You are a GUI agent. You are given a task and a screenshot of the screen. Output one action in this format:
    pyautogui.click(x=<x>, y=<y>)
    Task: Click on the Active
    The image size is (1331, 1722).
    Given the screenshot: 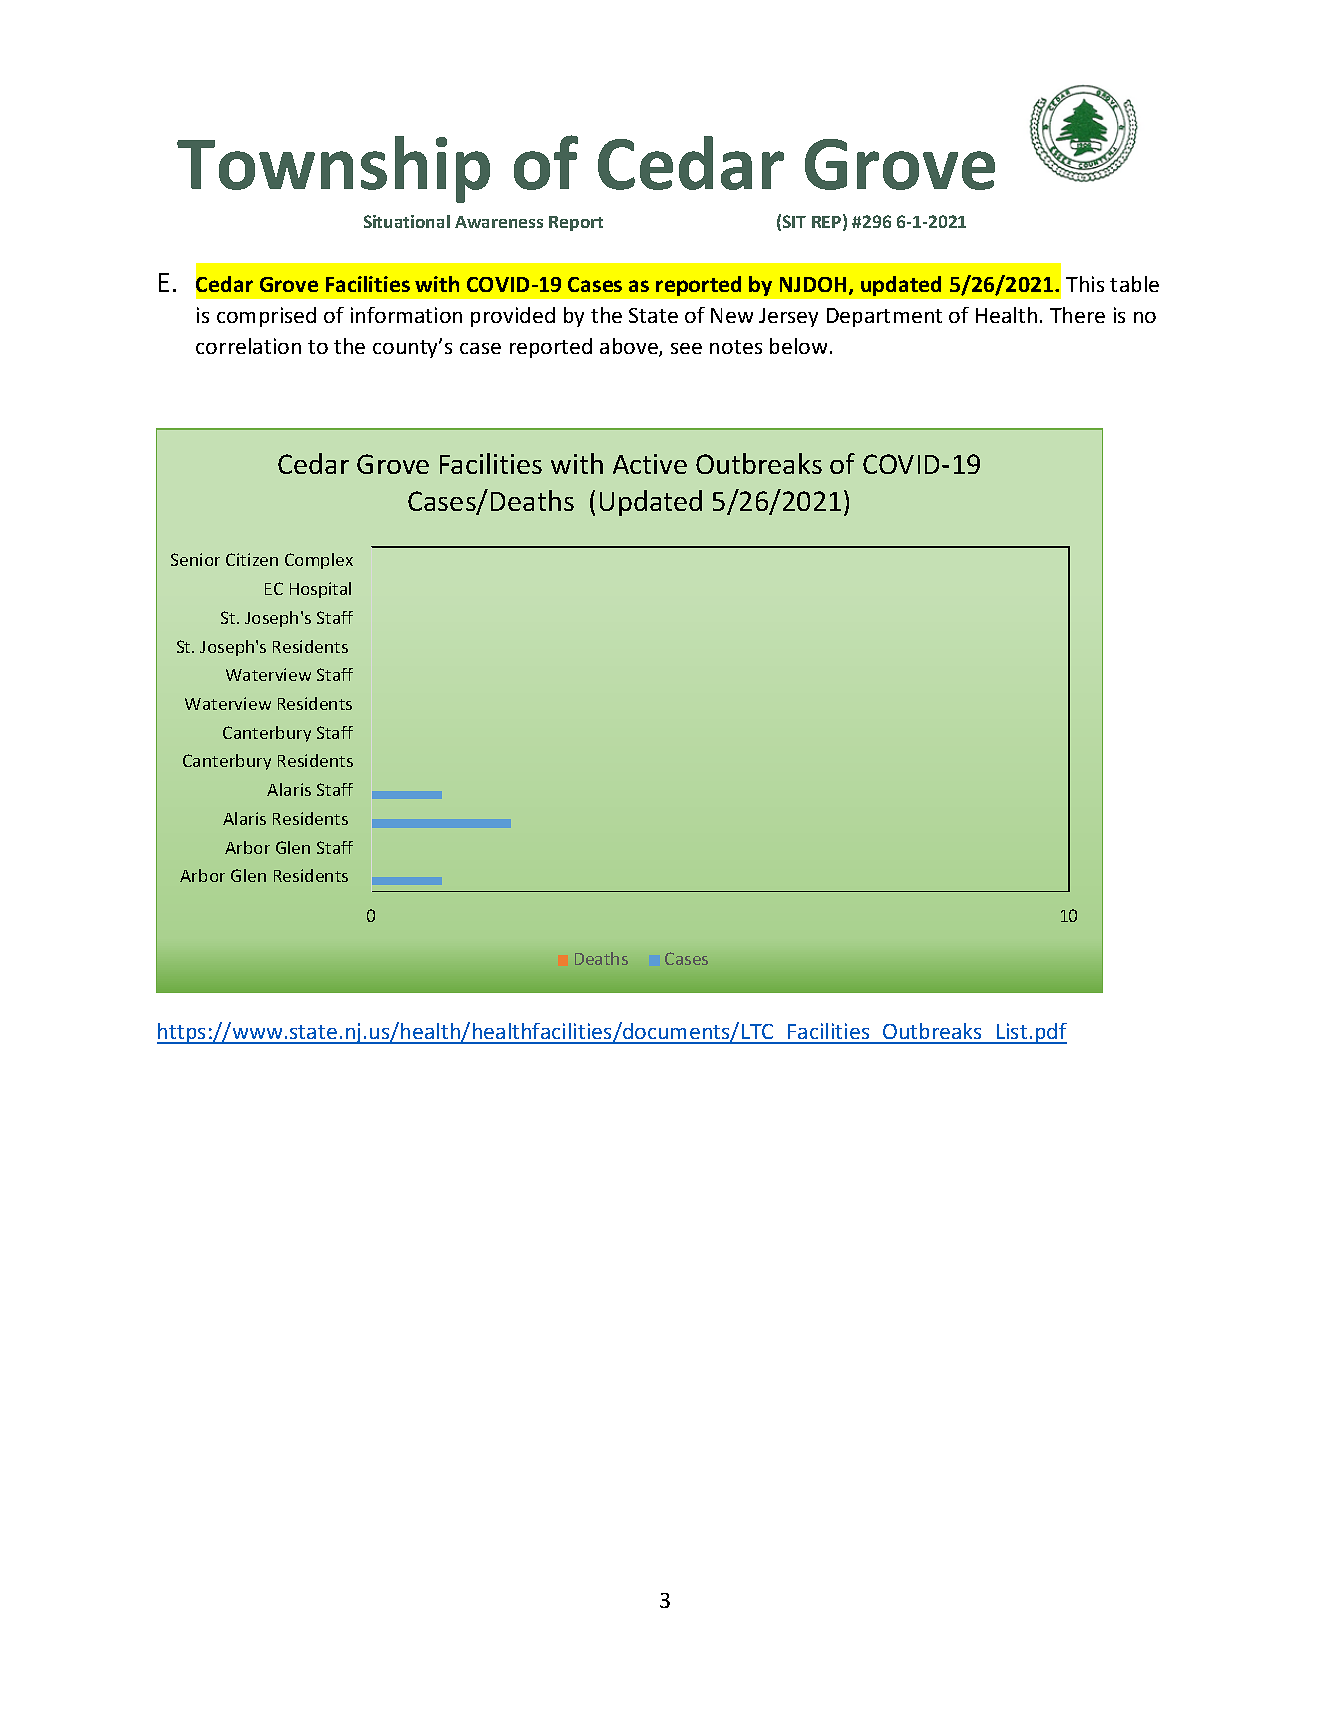 What is the action you would take?
    pyautogui.click(x=650, y=464)
